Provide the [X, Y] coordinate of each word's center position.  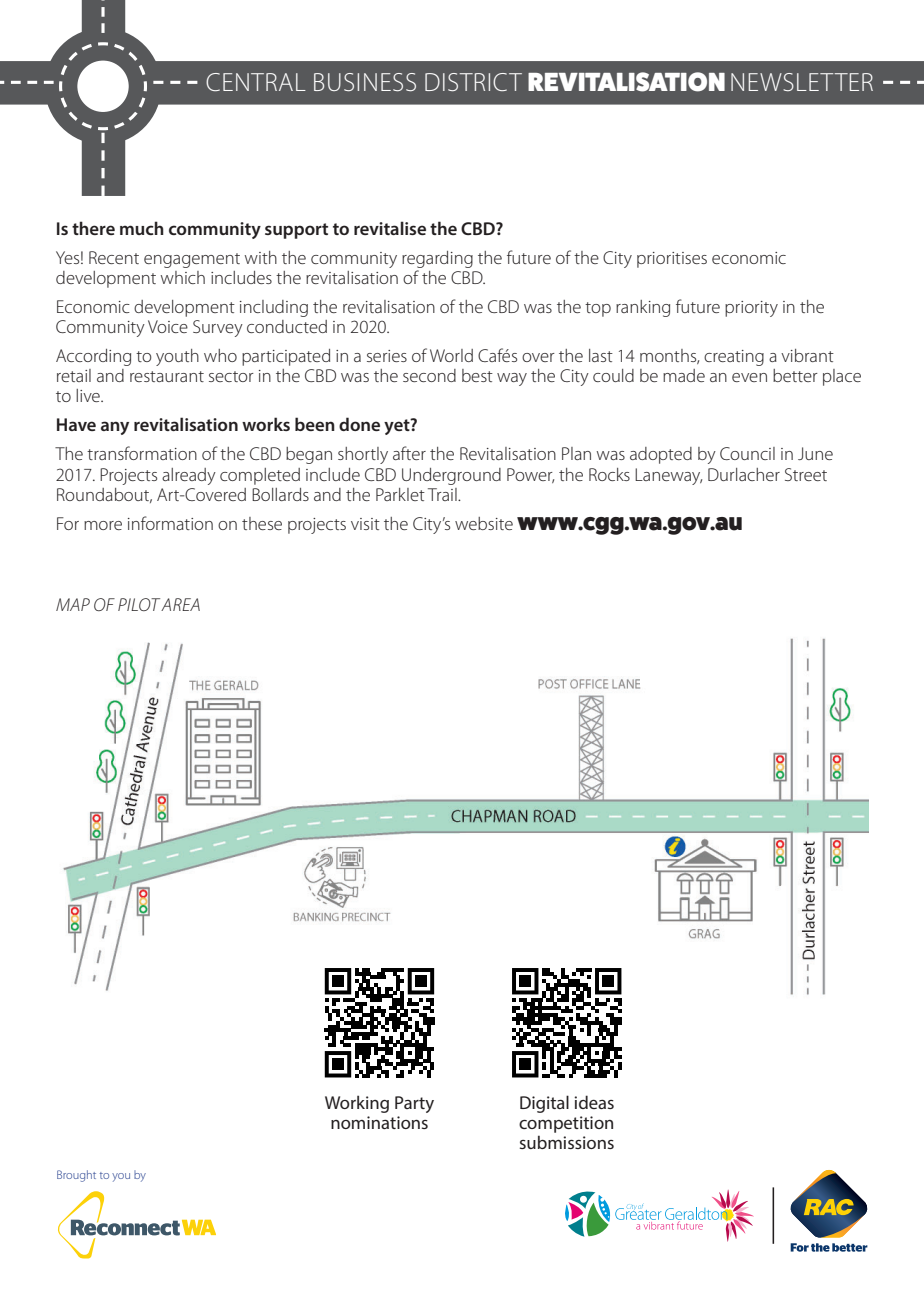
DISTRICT [473, 82]
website [484, 523]
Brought [76, 1176]
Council [747, 453]
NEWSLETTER [802, 82]
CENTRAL [256, 82]
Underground [451, 476]
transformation [142, 453]
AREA [180, 604]
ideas [594, 1102]
